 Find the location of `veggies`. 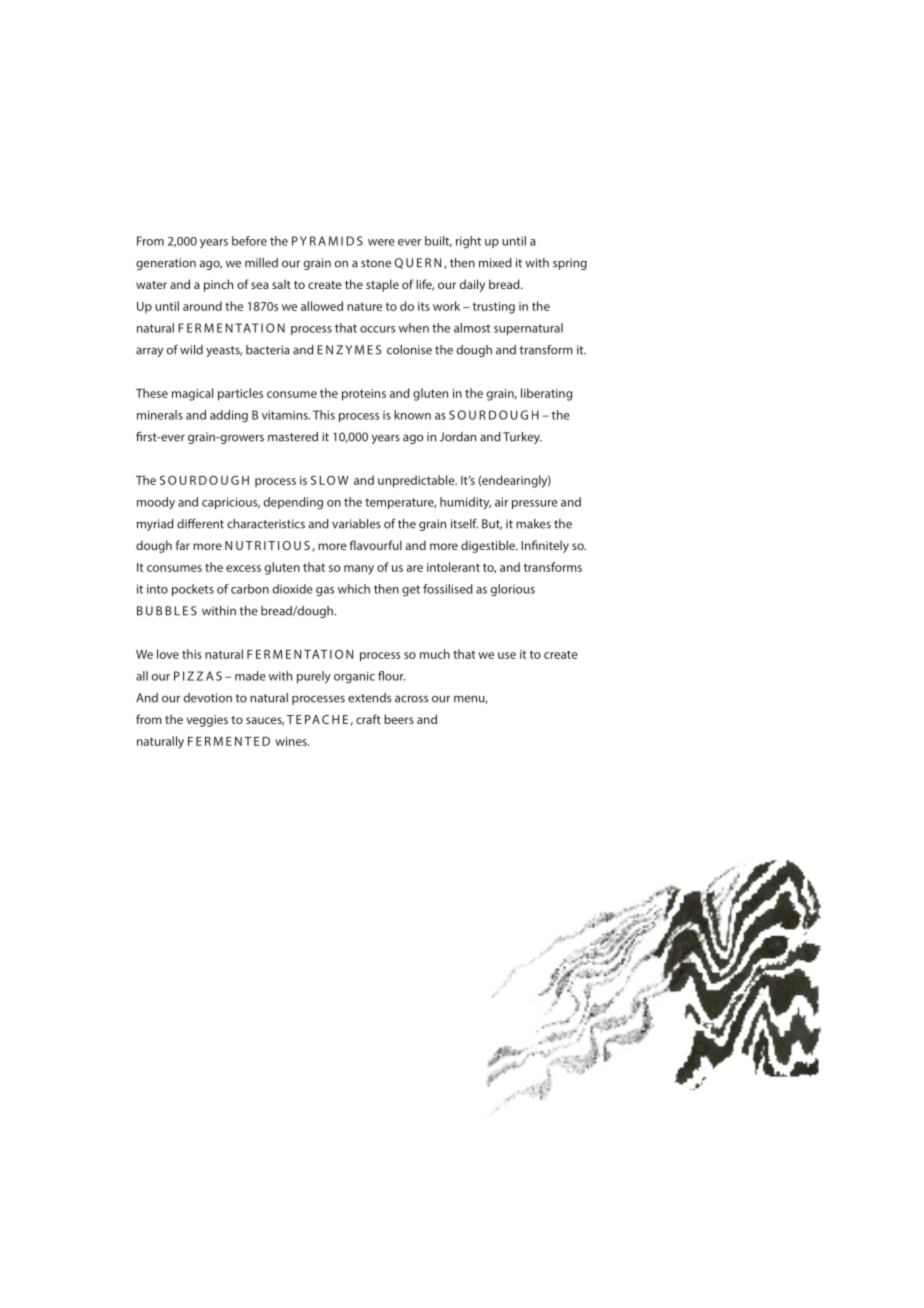

veggies is located at coordinates (207, 721).
